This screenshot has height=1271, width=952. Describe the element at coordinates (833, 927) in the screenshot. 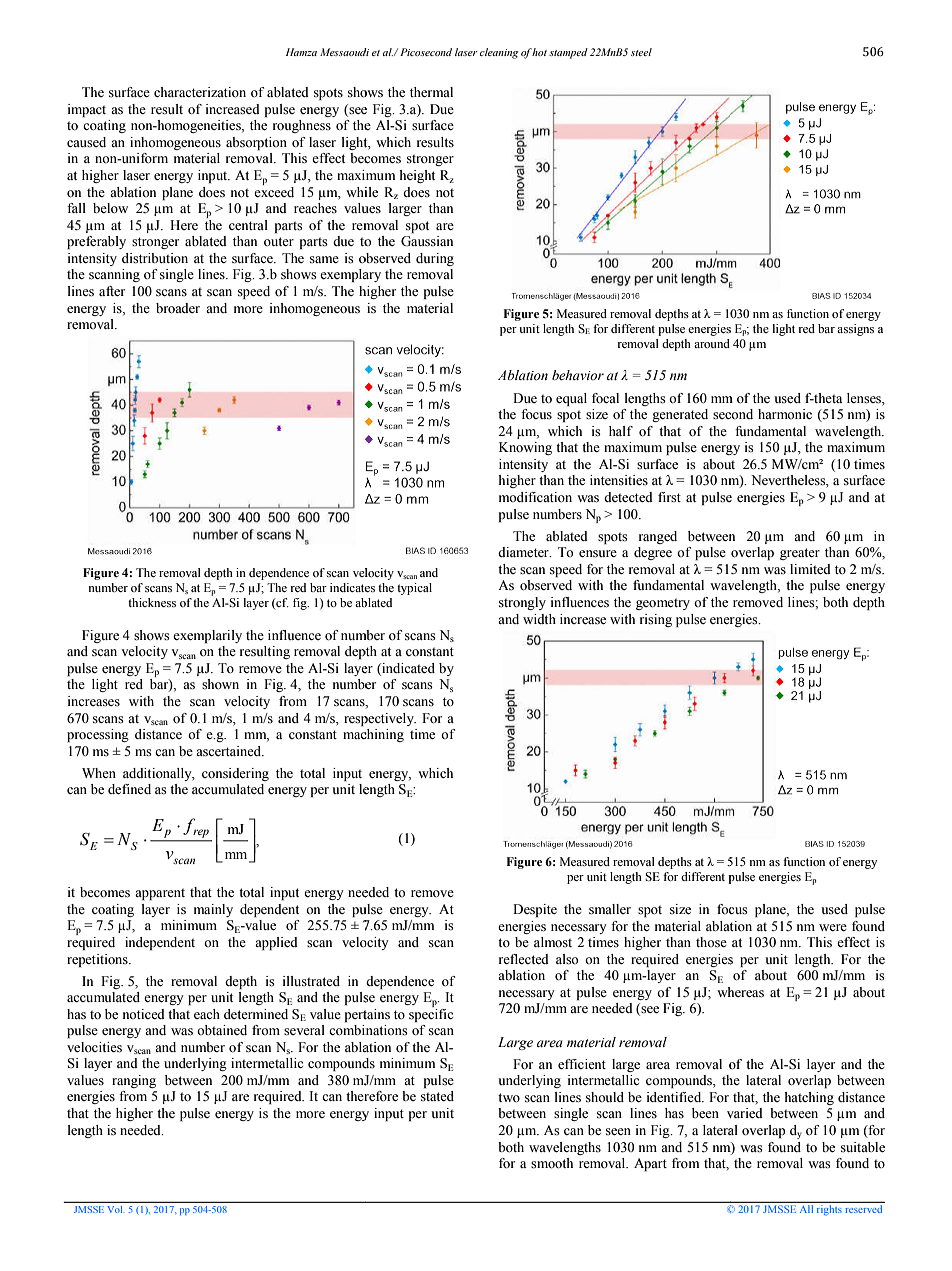

I see `were` at that location.
